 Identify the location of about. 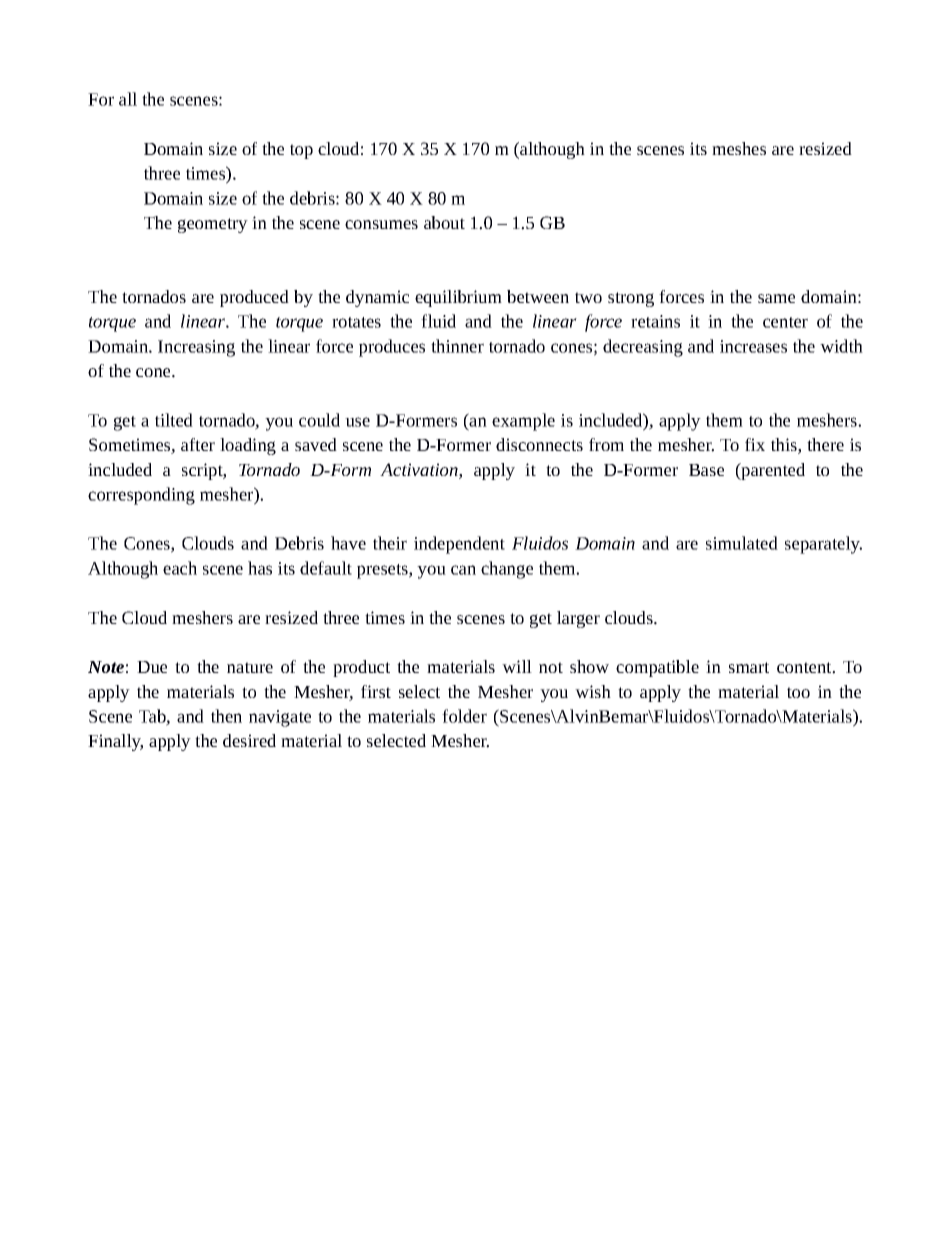
(444, 222).
